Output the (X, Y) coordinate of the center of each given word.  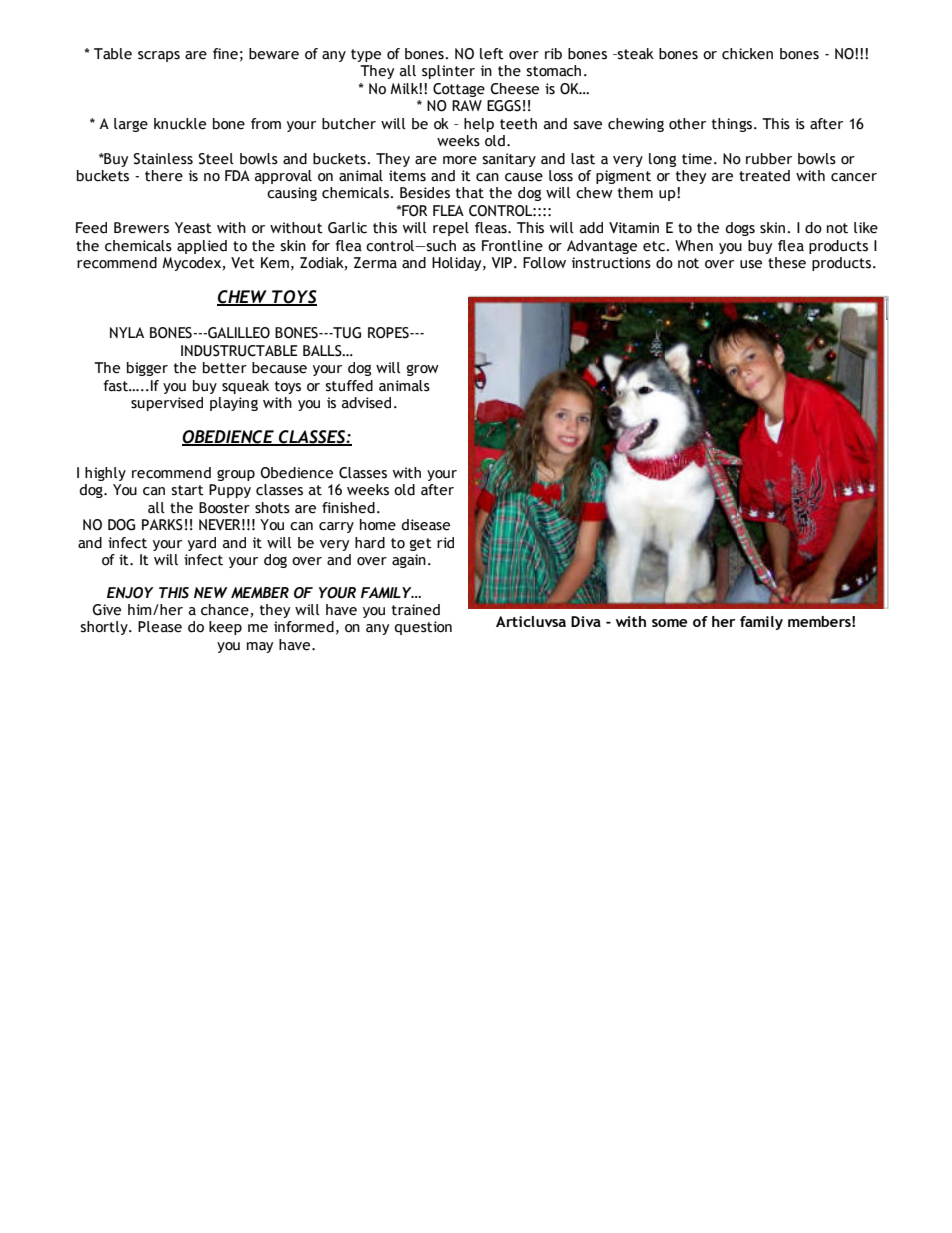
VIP (502, 262)
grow (423, 370)
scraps (159, 56)
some (670, 623)
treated (764, 176)
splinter (448, 72)
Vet (243, 263)
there (164, 176)
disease (425, 525)
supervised (167, 404)
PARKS (162, 525)
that (470, 193)
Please (160, 627)
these (787, 263)
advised (366, 403)
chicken (747, 54)
